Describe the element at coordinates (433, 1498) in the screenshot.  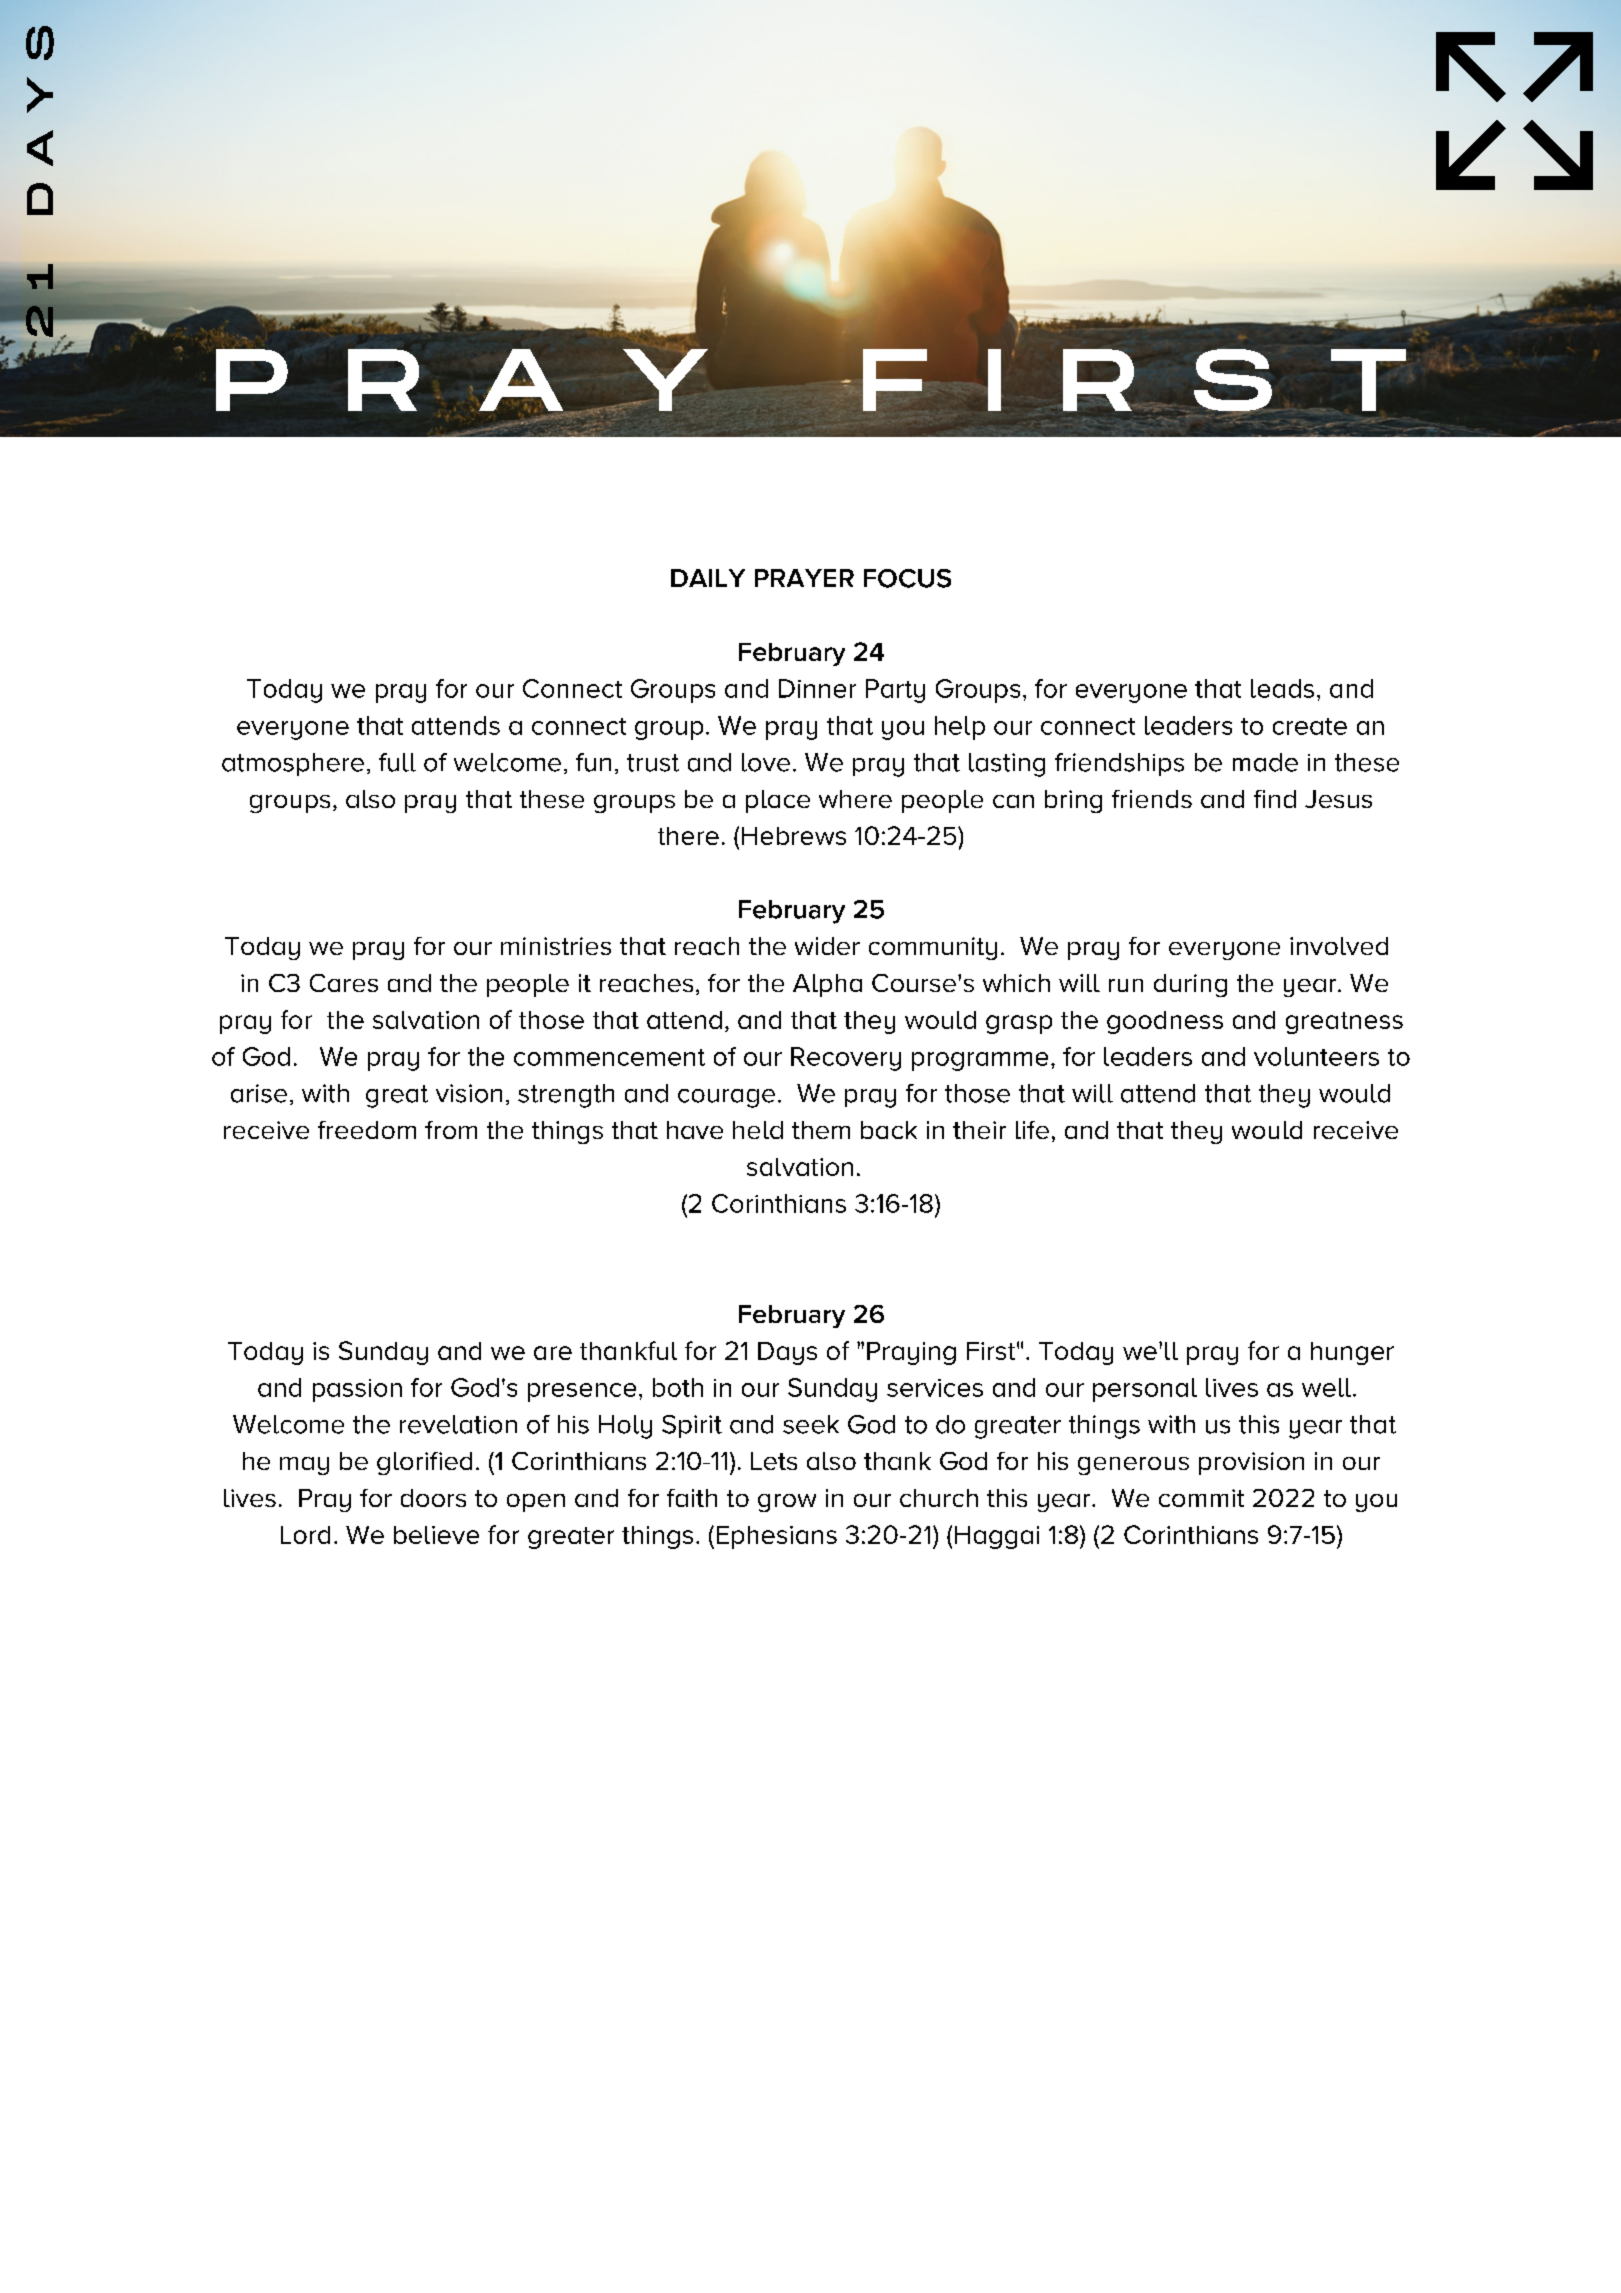
I see `doors` at that location.
